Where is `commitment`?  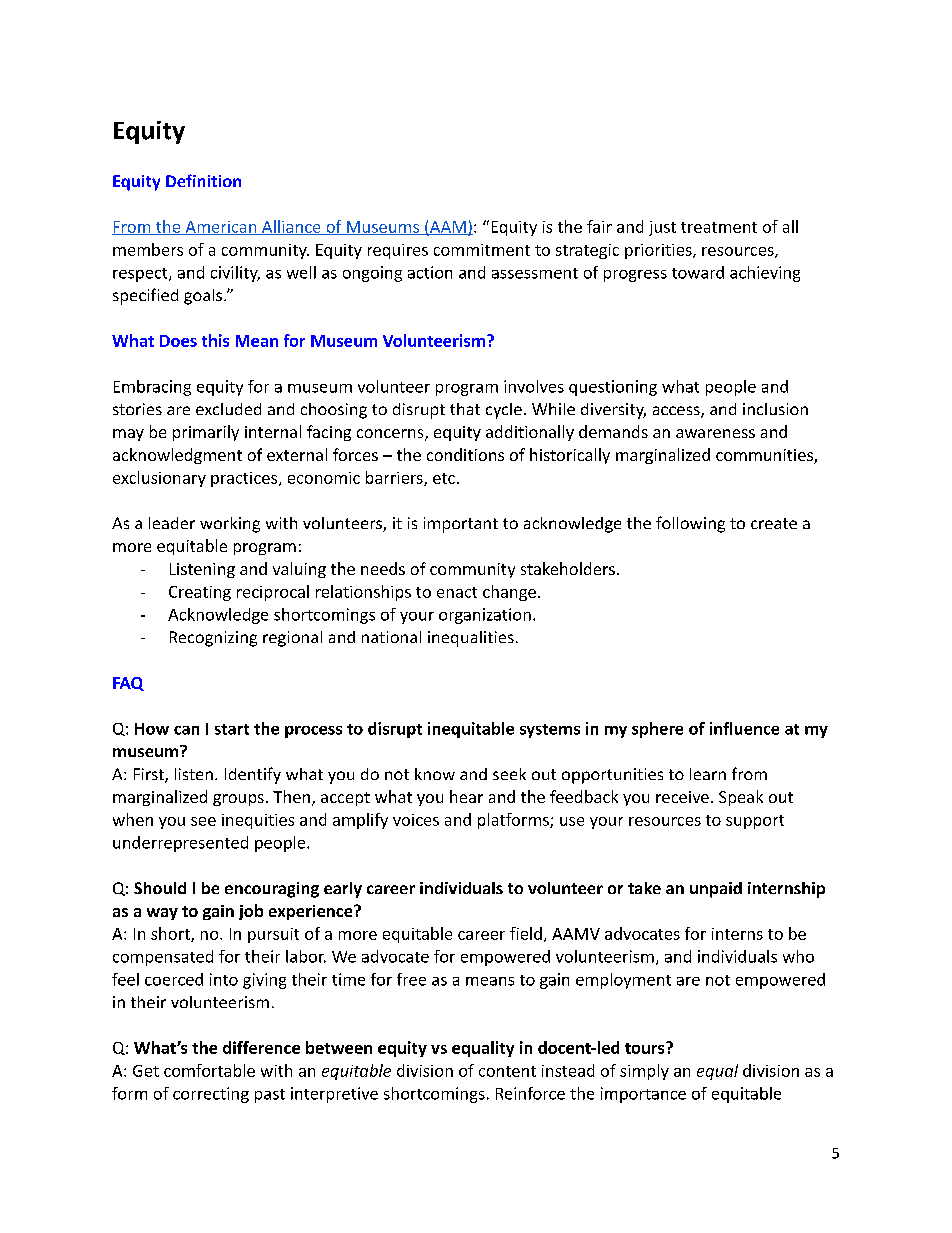
commitment is located at coordinates (482, 250).
